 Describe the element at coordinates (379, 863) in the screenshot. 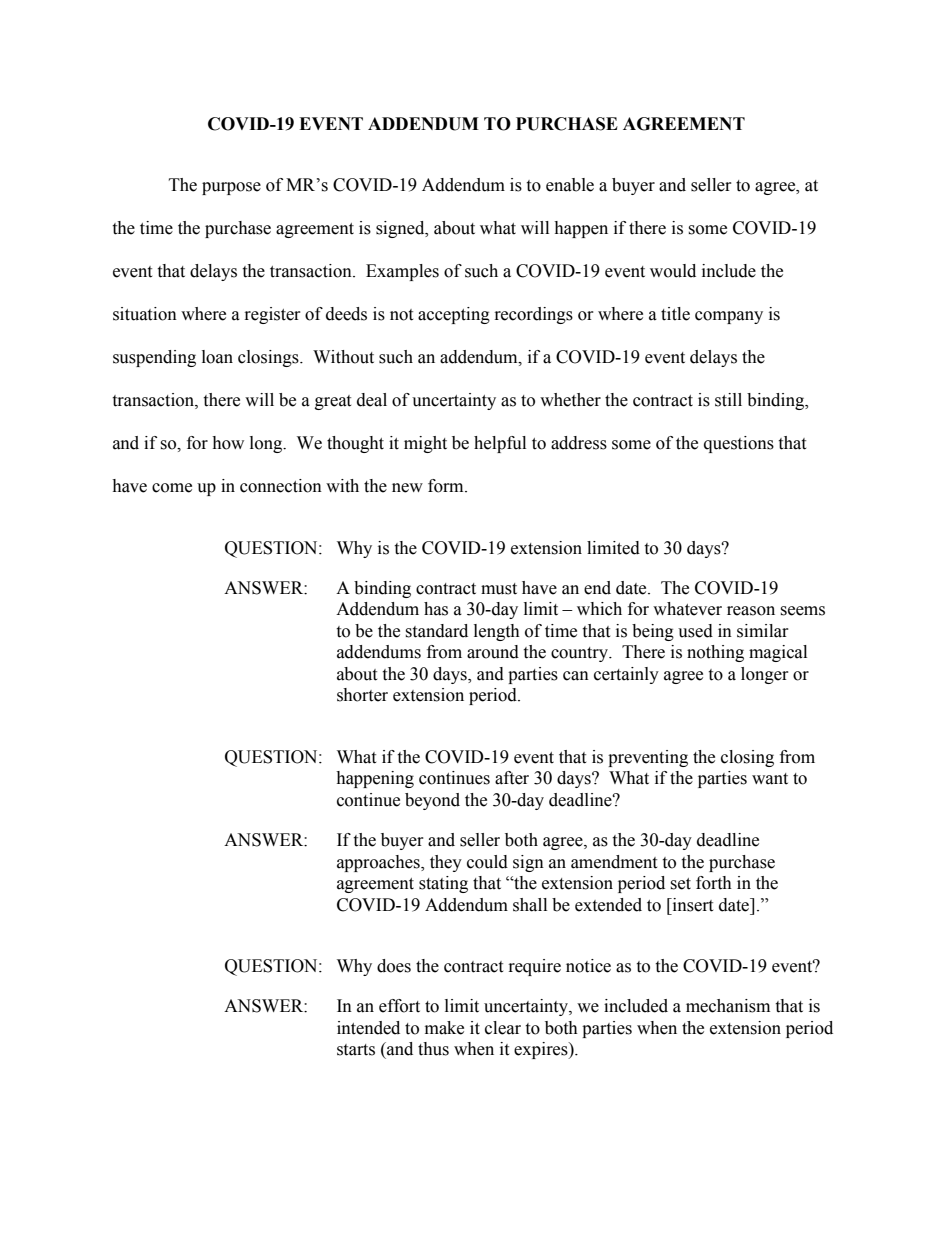

I see `approaches` at that location.
